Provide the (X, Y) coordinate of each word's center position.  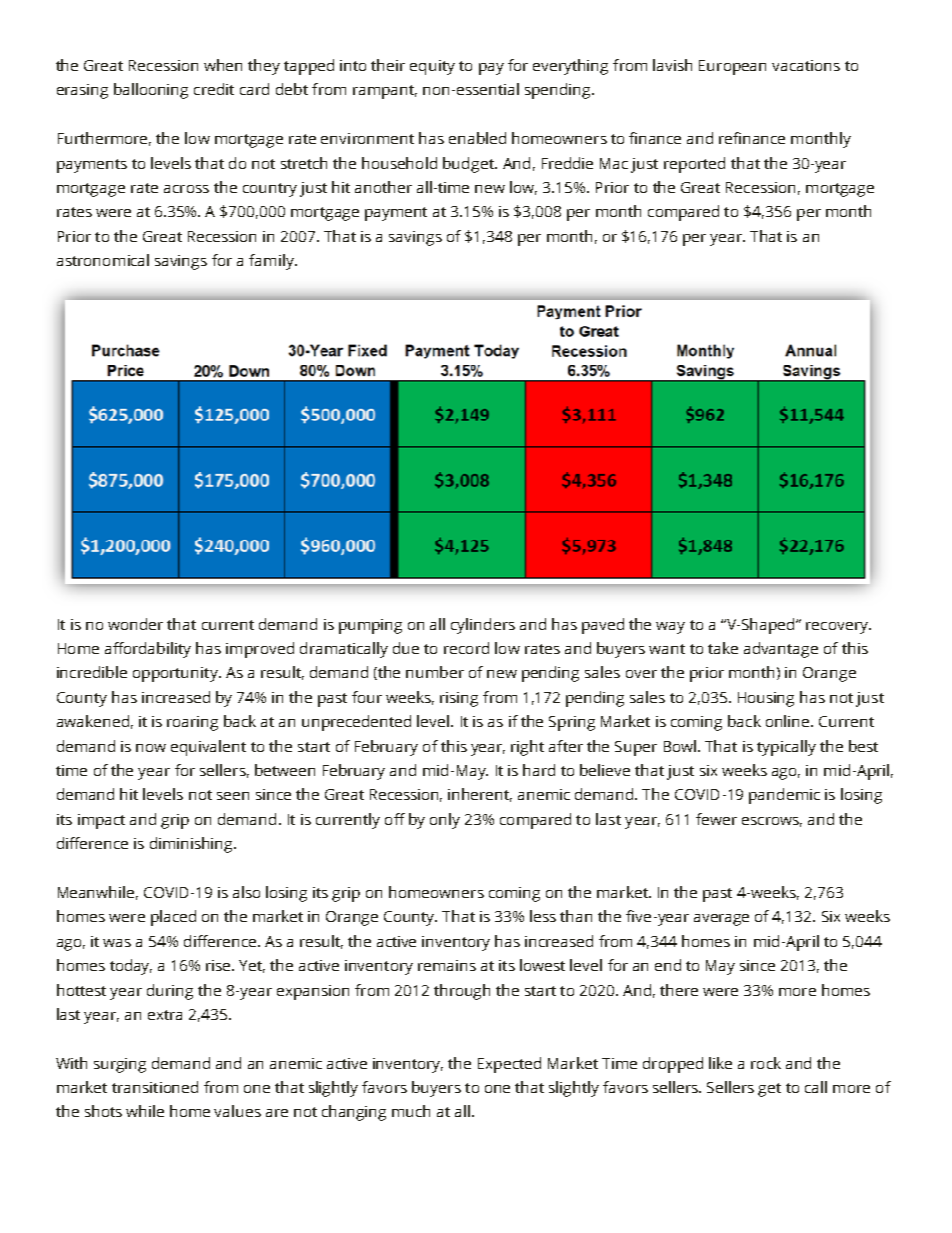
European (732, 67)
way (670, 628)
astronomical (103, 260)
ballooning (151, 91)
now (151, 748)
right (527, 748)
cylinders (483, 626)
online (789, 721)
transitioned (155, 1087)
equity (432, 67)
